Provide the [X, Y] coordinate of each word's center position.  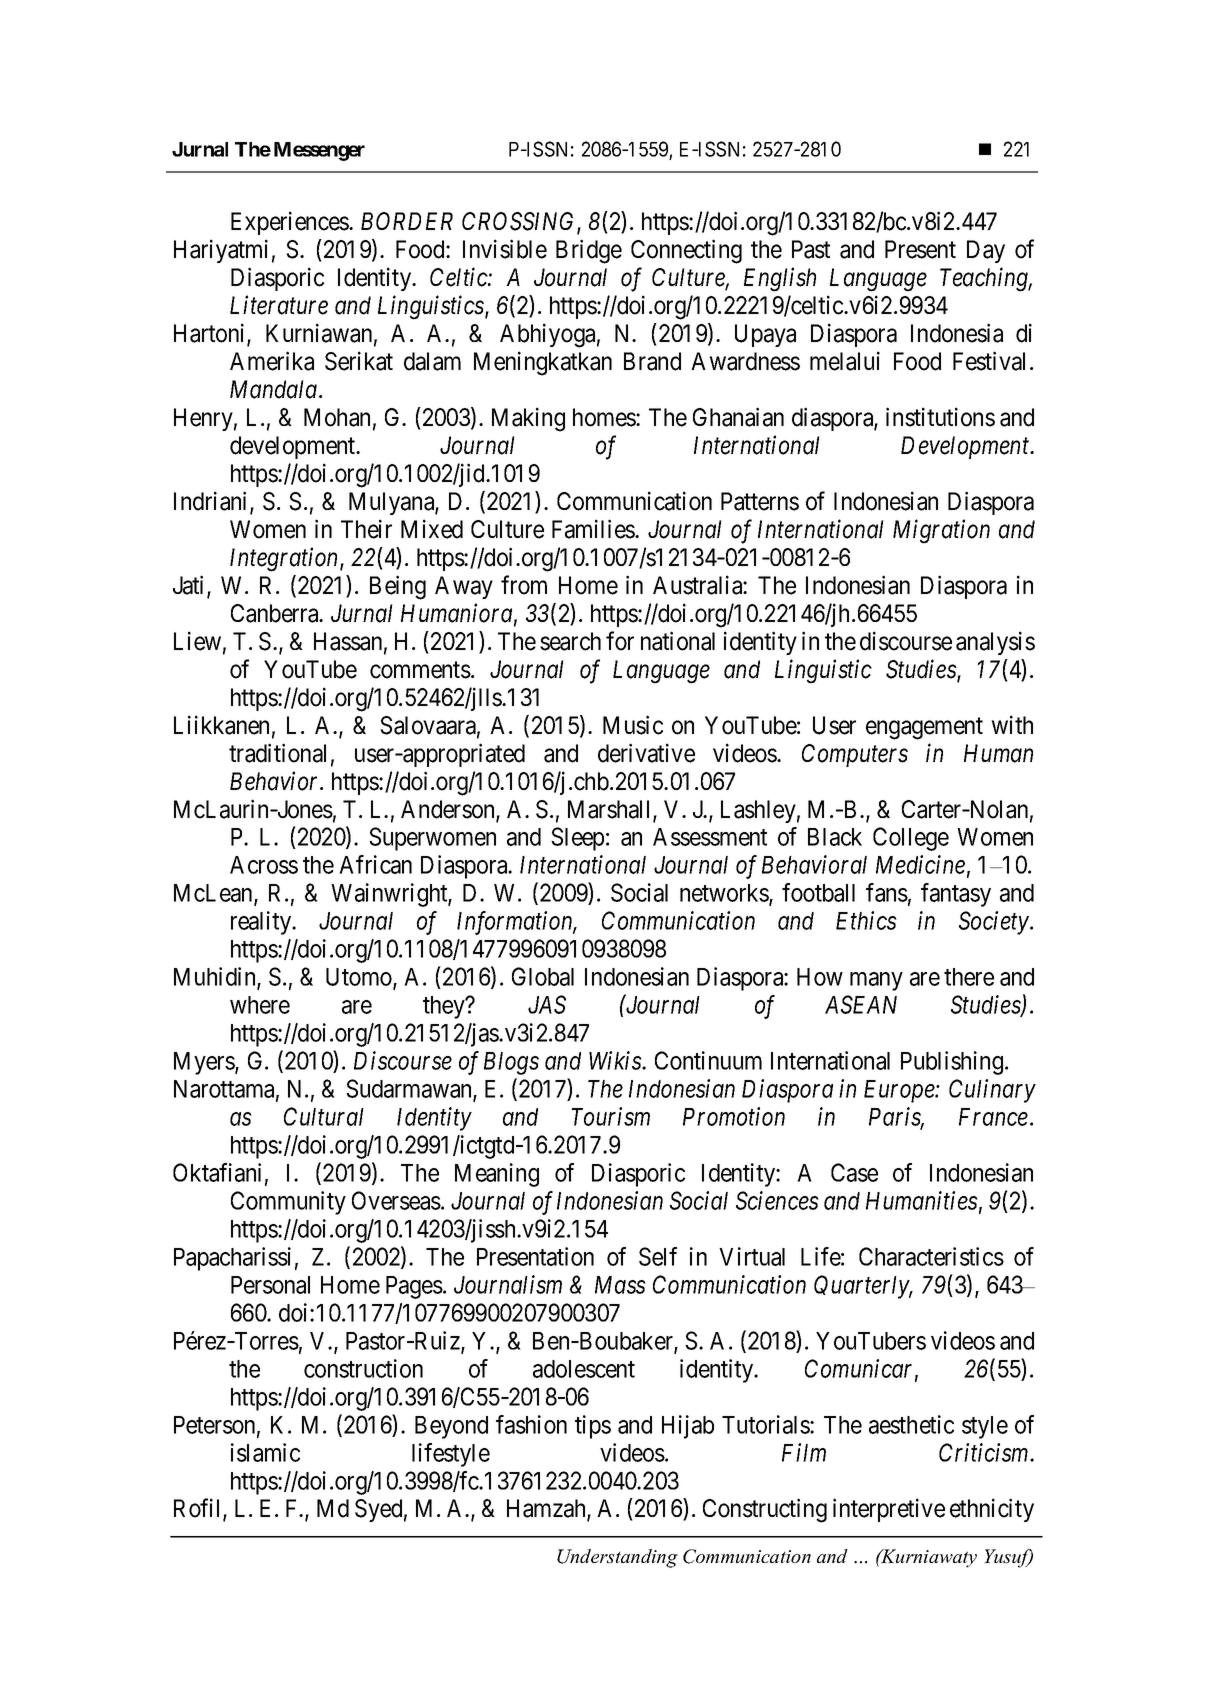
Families [594, 529]
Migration [941, 532]
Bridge [589, 251]
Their [366, 529]
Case [854, 1172]
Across [264, 865]
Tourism [610, 1116]
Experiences [290, 223]
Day [986, 251]
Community [288, 1203]
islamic [265, 1452]
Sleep [577, 839]
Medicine [920, 864]
